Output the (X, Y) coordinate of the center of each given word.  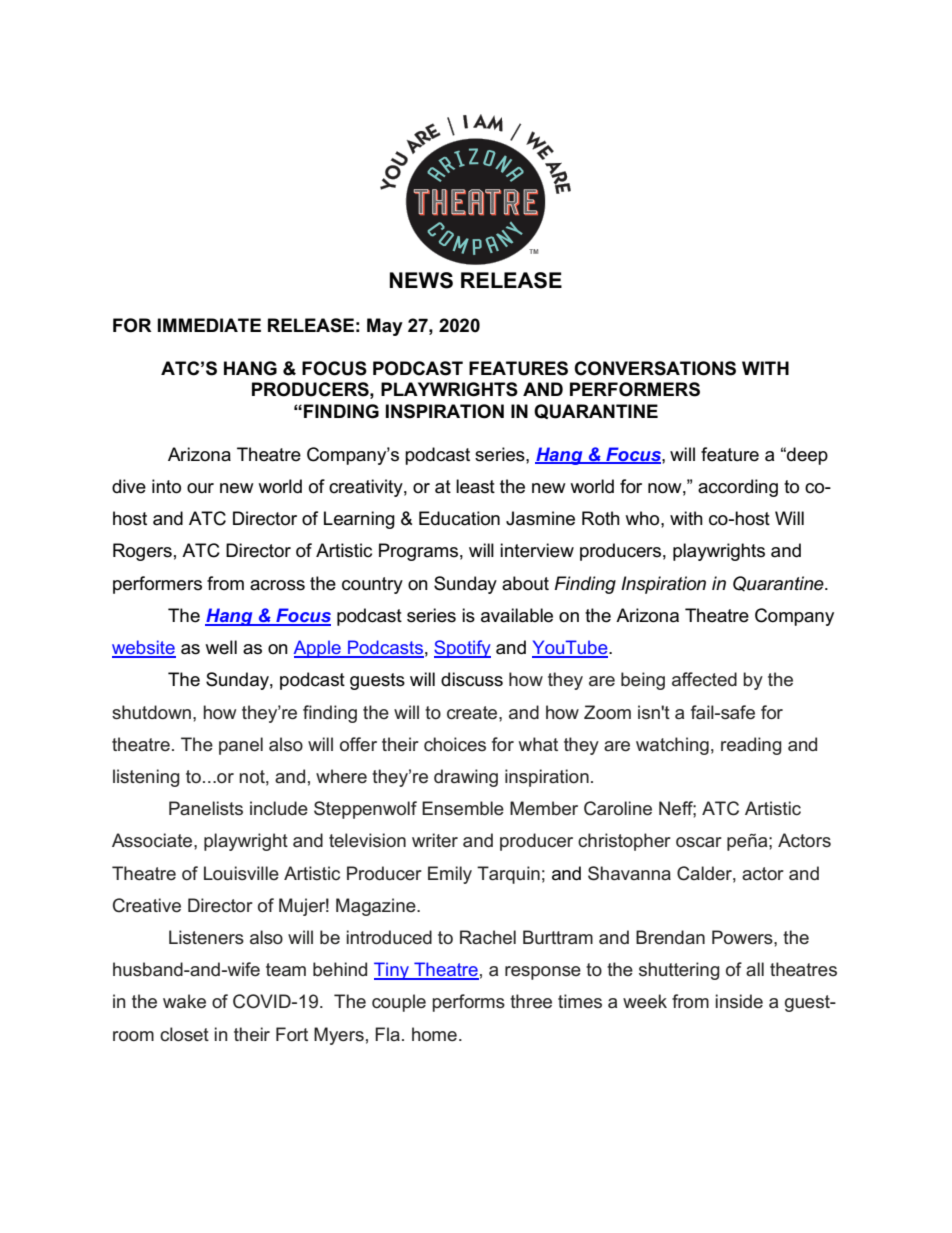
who (643, 518)
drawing (466, 778)
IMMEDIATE (209, 325)
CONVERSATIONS (655, 368)
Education (459, 518)
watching (672, 746)
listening (146, 778)
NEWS (421, 280)
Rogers (142, 552)
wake (184, 1001)
